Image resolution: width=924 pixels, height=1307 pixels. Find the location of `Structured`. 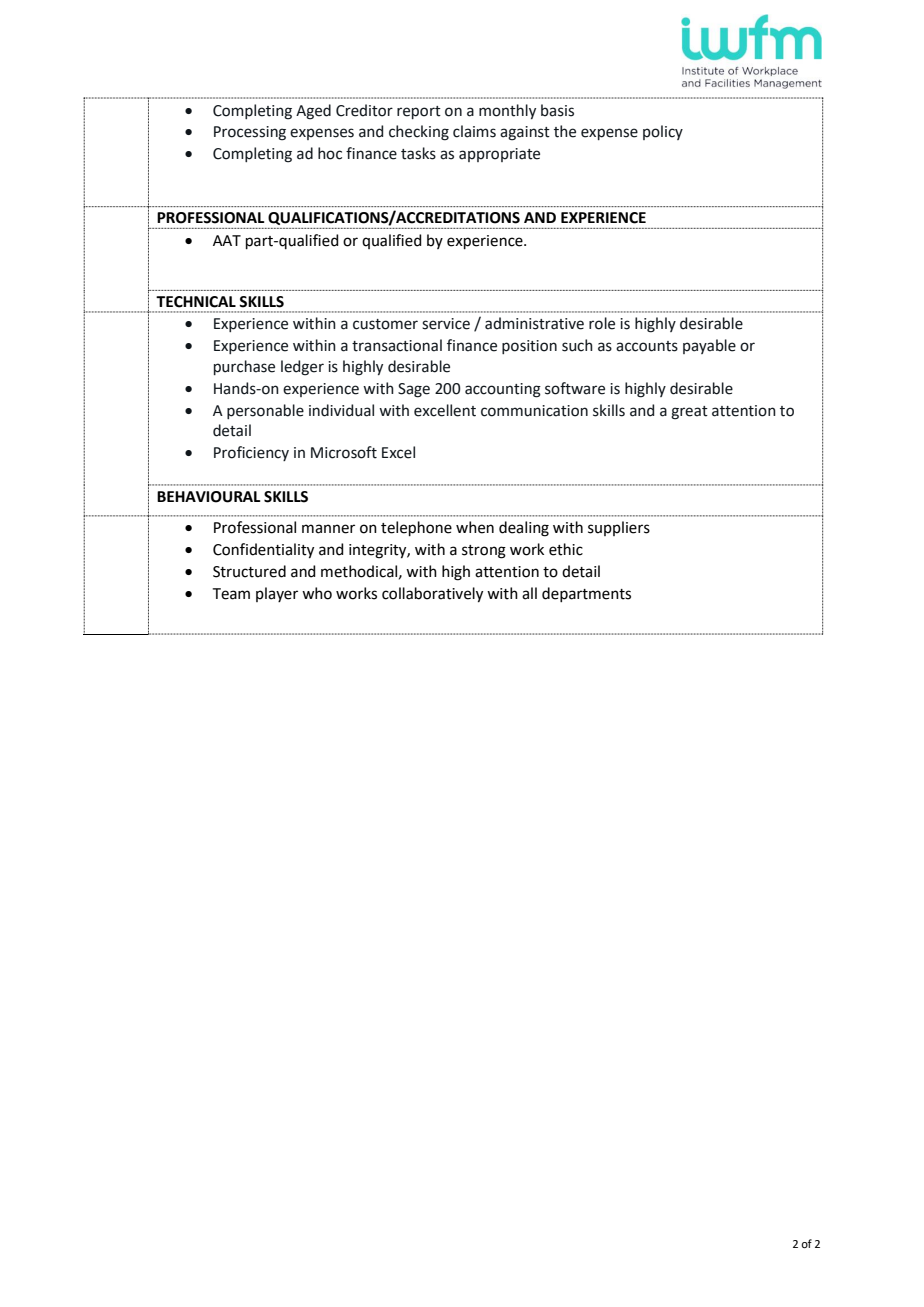

Structured is located at coordinates (249, 571).
